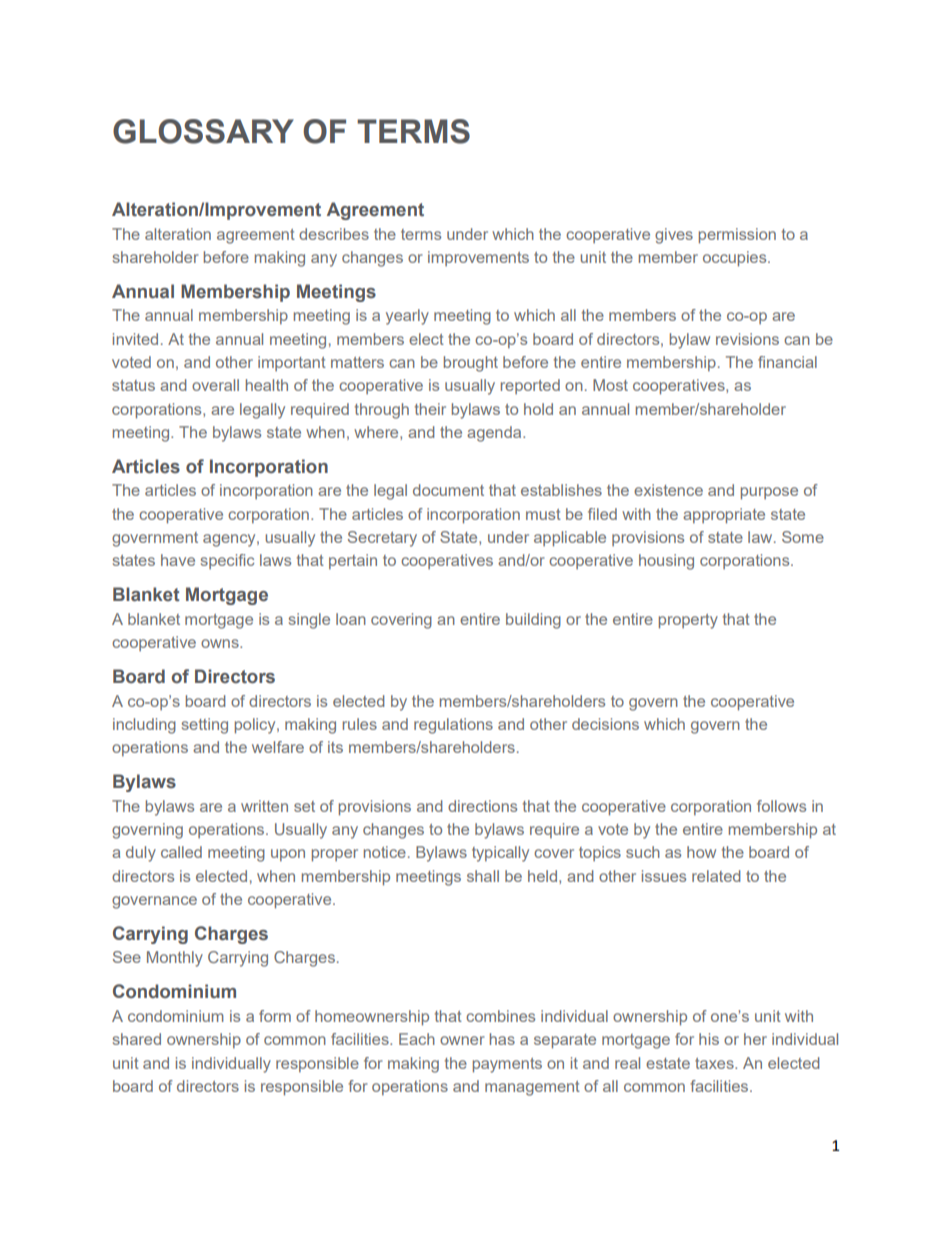  I want to click on directions, so click(482, 806).
